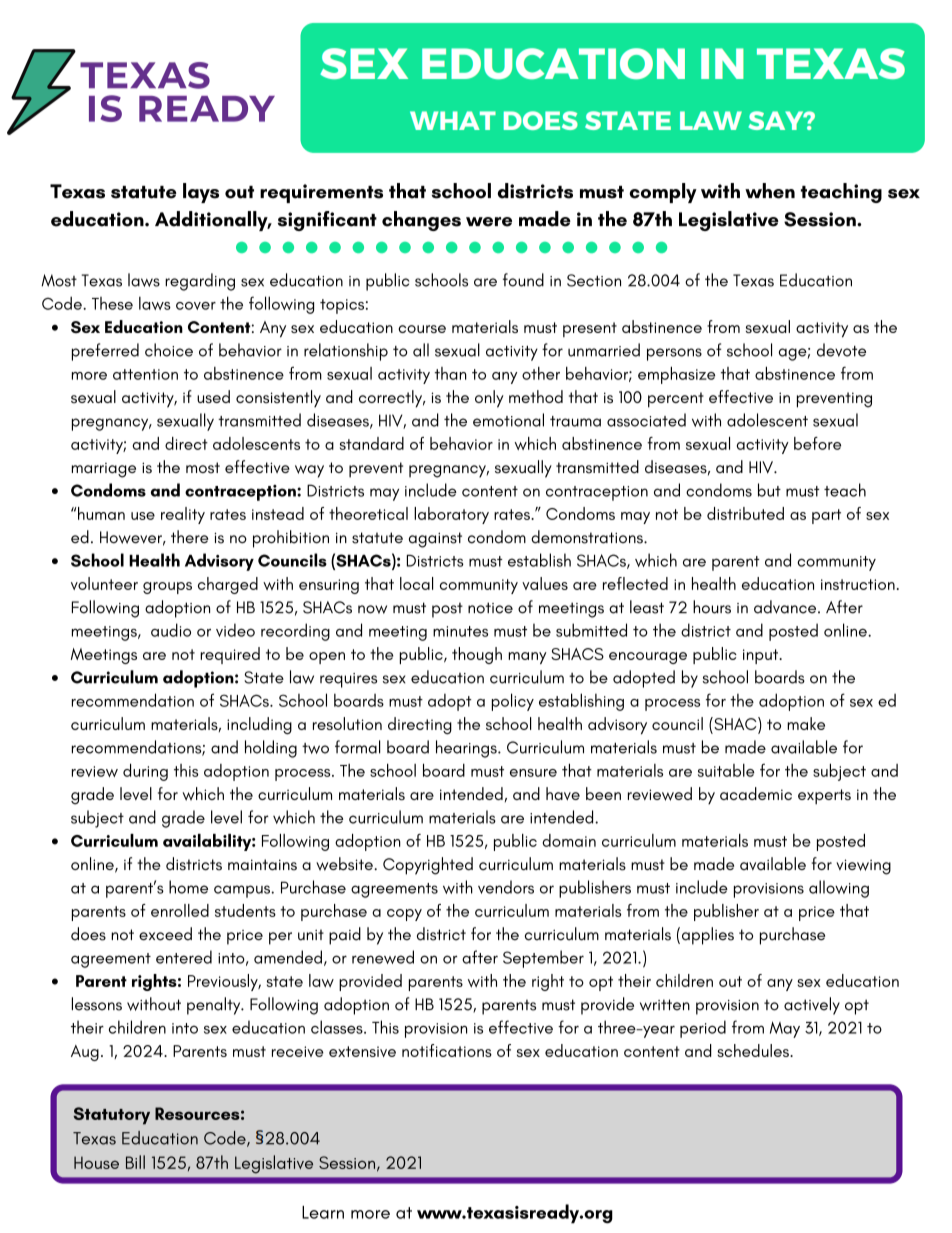  Describe the element at coordinates (180, 910) in the screenshot. I see `enrolled` at that location.
